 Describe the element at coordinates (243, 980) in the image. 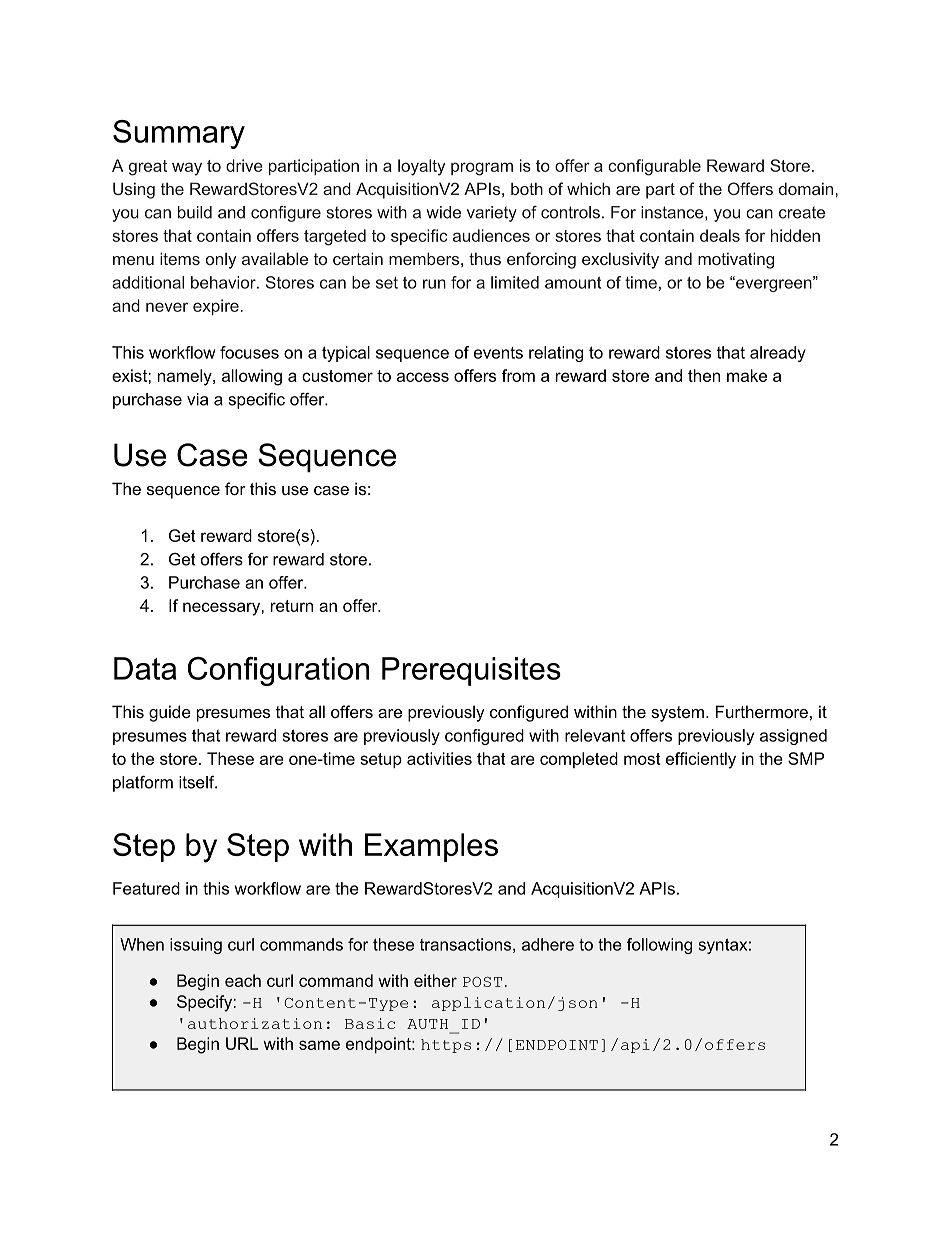

I see `each` at that location.
